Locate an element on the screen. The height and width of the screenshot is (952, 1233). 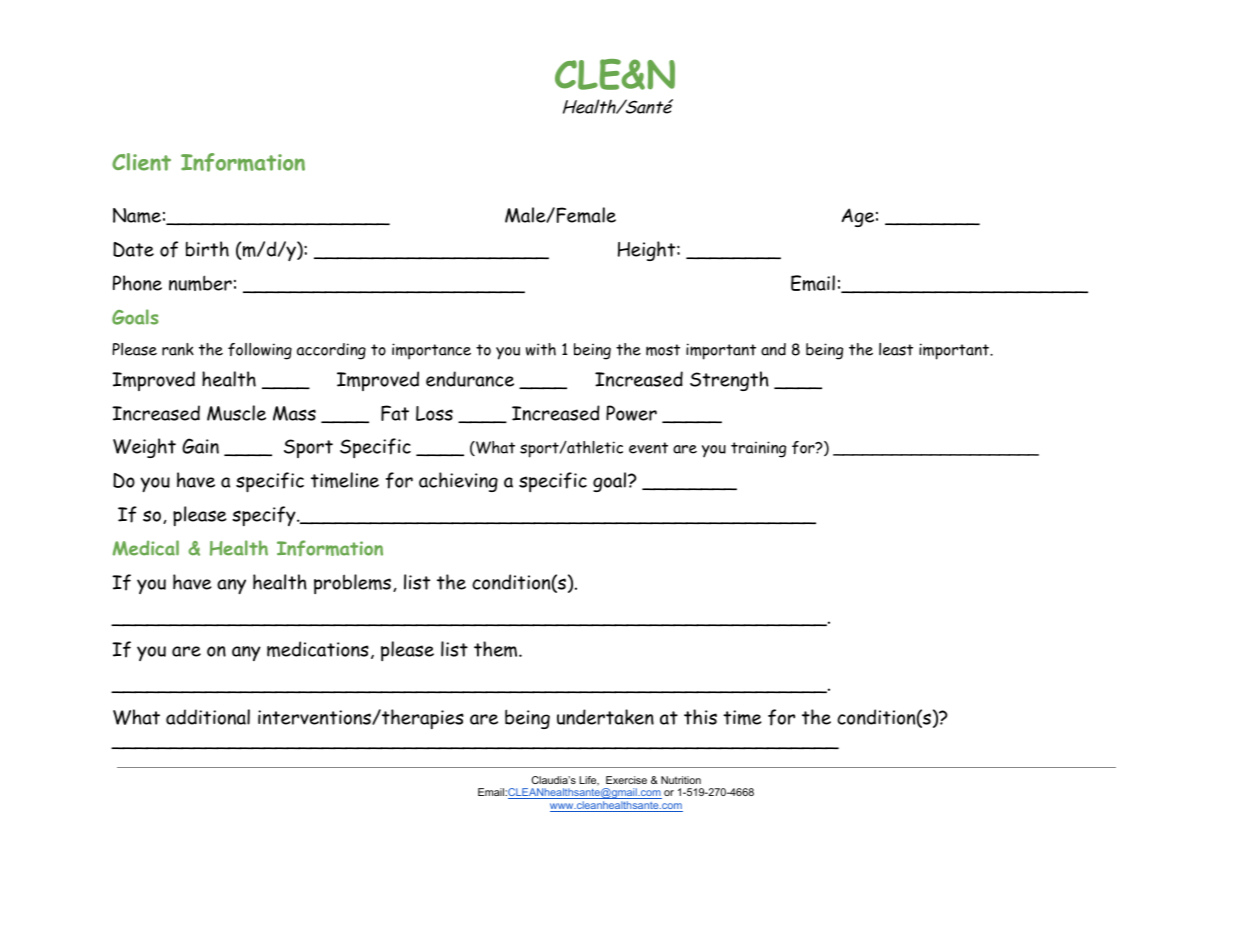
and is located at coordinates (773, 349).
